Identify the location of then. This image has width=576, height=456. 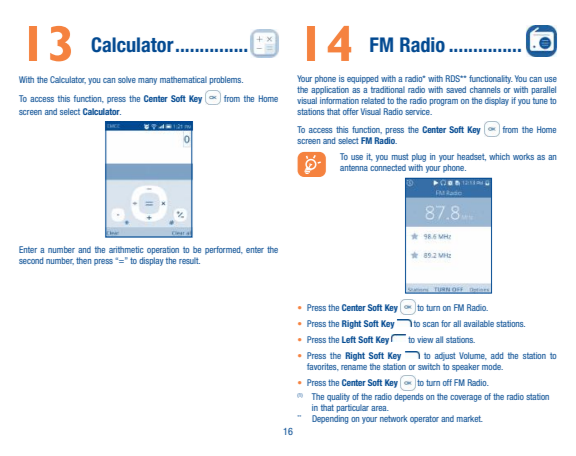
(83, 260).
